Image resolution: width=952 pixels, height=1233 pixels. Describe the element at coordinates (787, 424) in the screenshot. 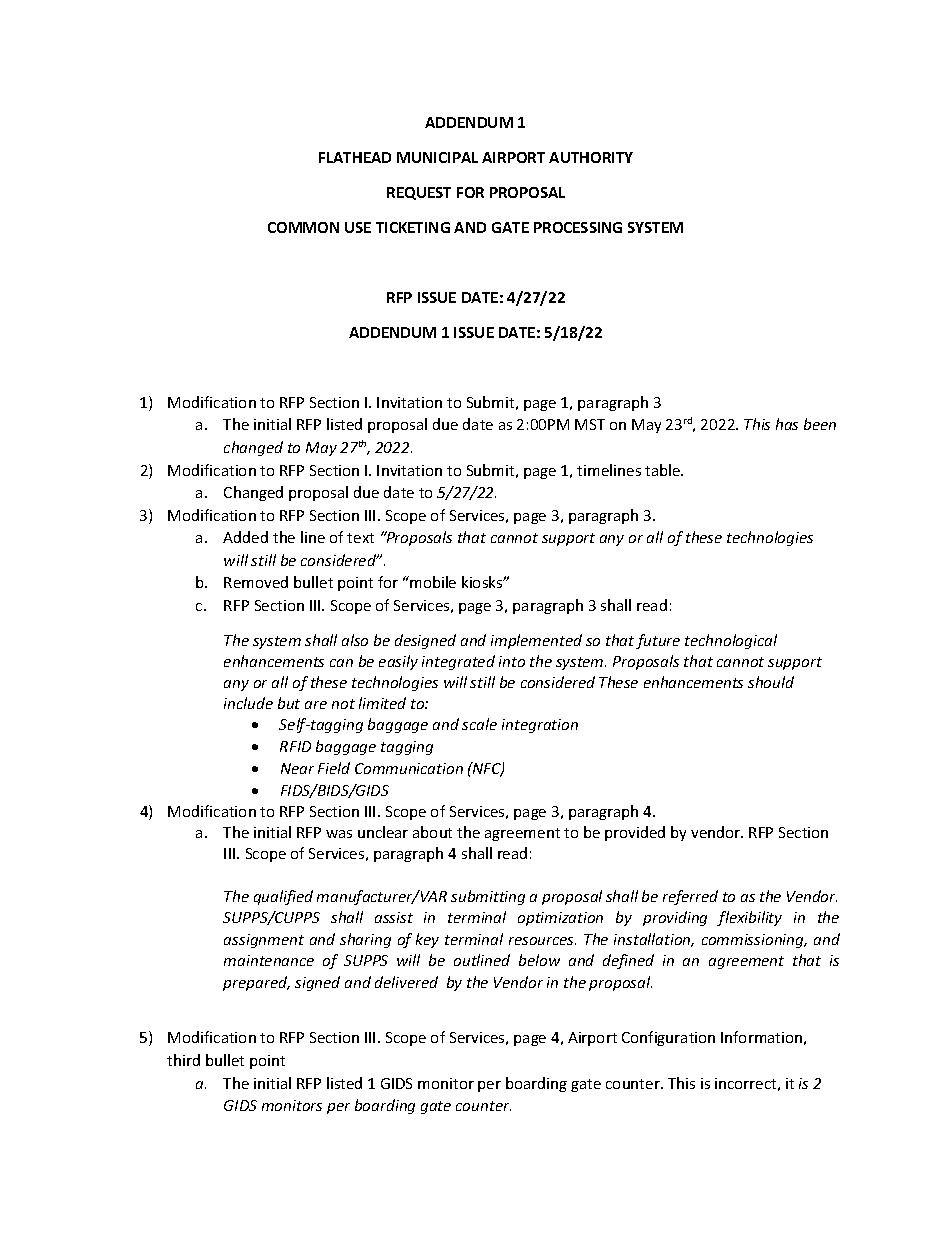

I see `has` at that location.
